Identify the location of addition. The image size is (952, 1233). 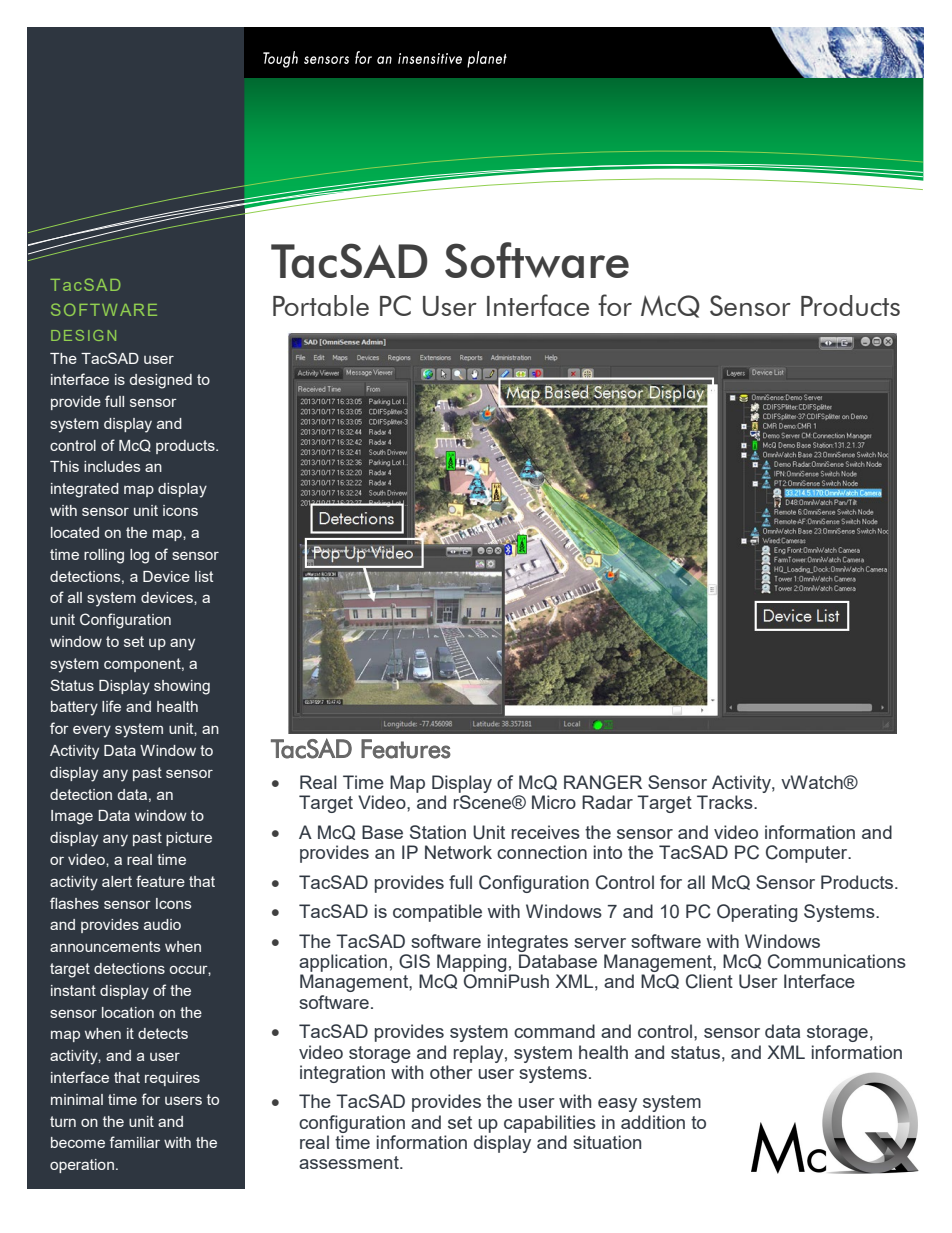
(653, 1122).
